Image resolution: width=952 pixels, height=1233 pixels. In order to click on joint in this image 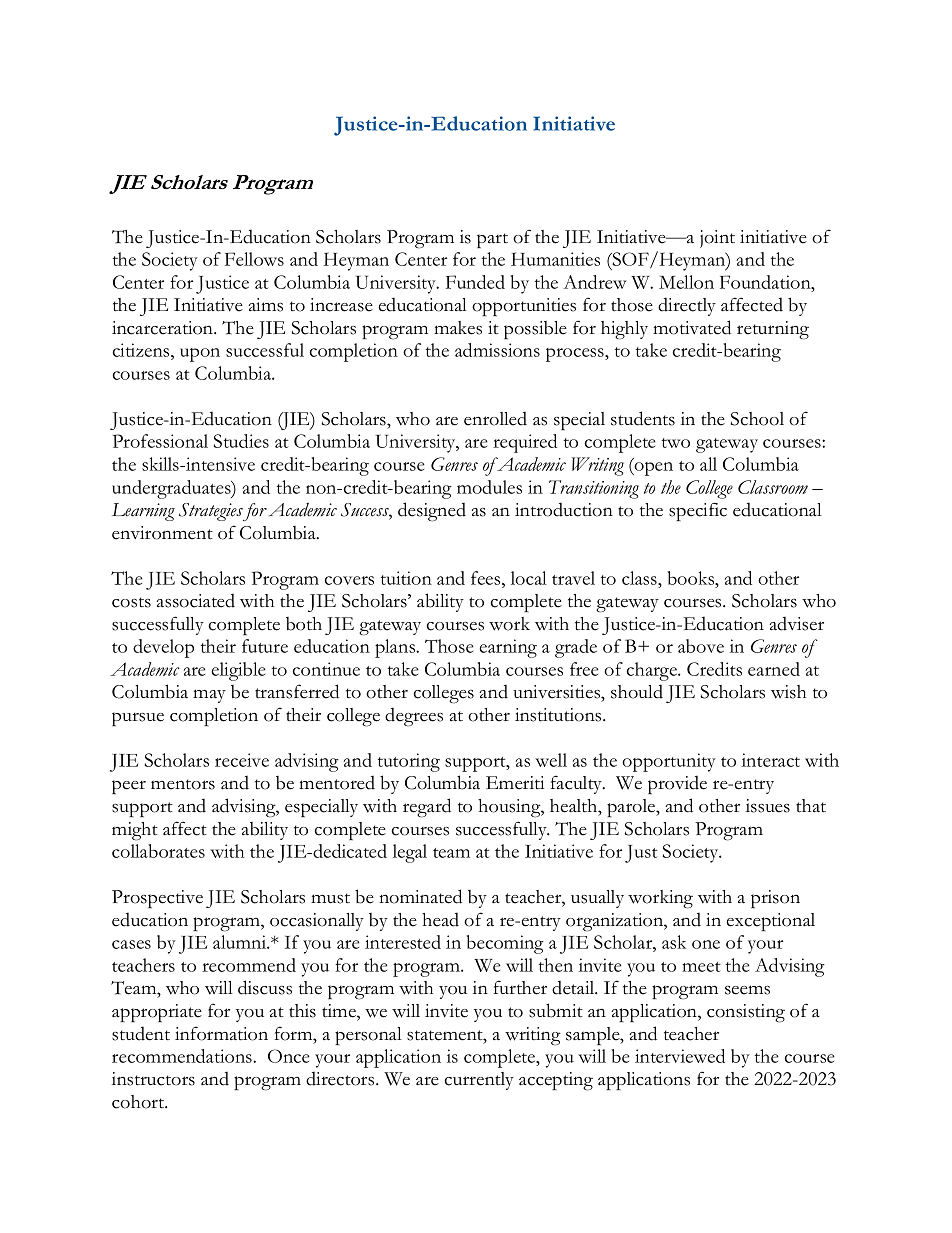, I will do `click(717, 239)`.
